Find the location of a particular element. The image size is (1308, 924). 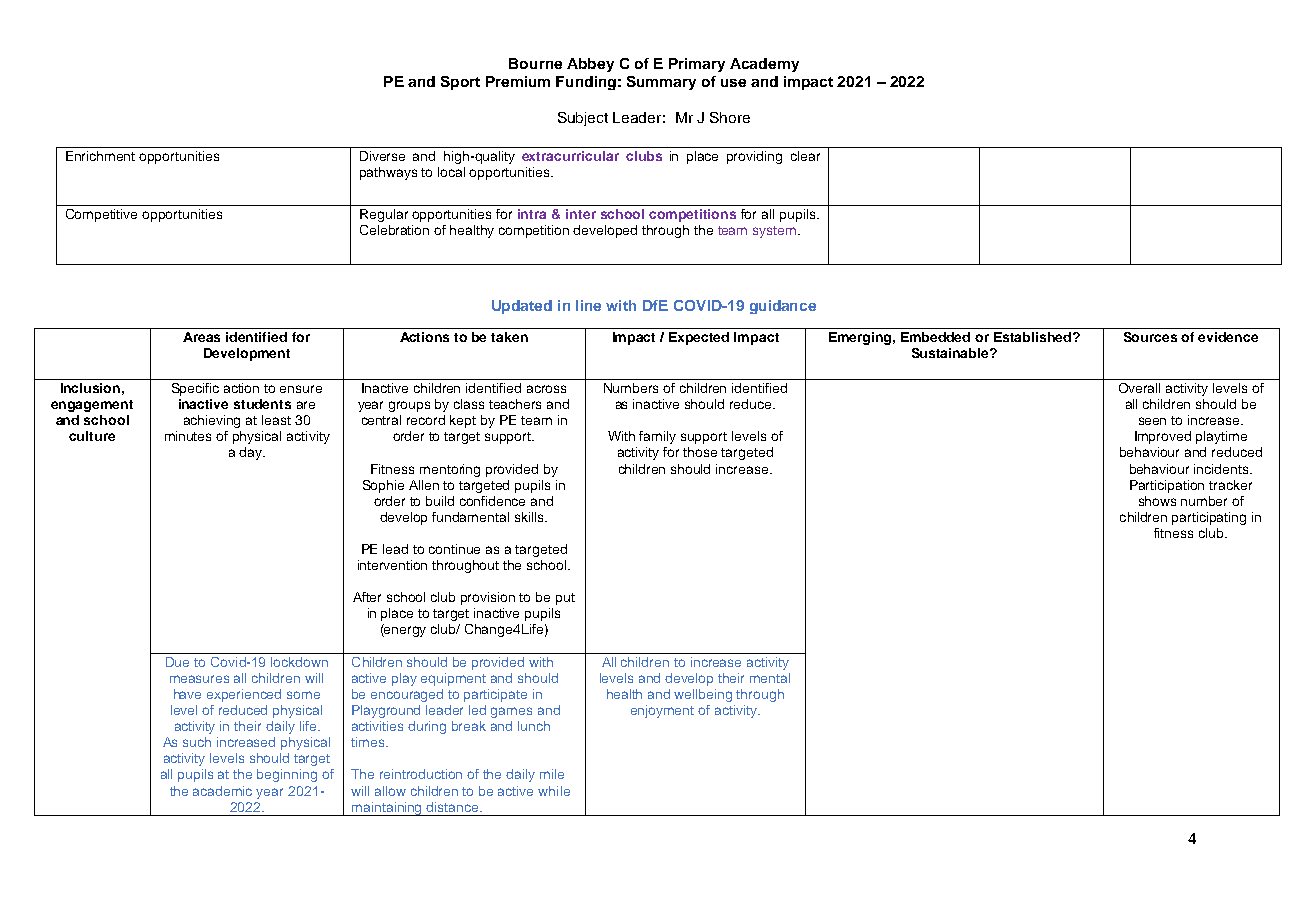

Sport is located at coordinates (460, 83).
